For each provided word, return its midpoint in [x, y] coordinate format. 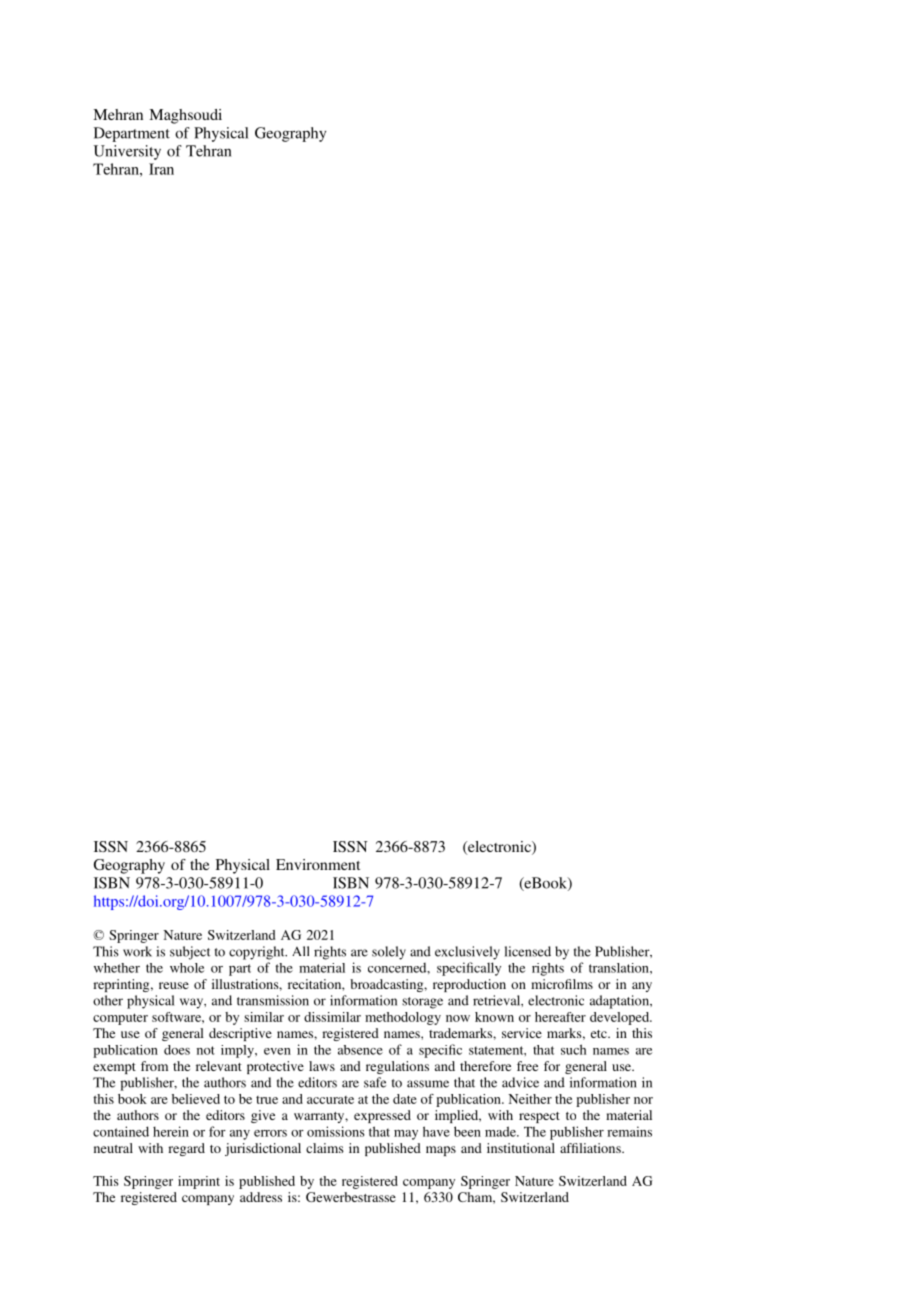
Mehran [118, 114]
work [137, 951]
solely [389, 953]
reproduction [469, 985]
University [127, 152]
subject [190, 953]
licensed [528, 951]
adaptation [620, 1002]
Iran [161, 169]
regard [186, 1149]
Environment [318, 864]
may [406, 1135]
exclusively [467, 953]
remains [629, 1131]
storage [422, 1003]
